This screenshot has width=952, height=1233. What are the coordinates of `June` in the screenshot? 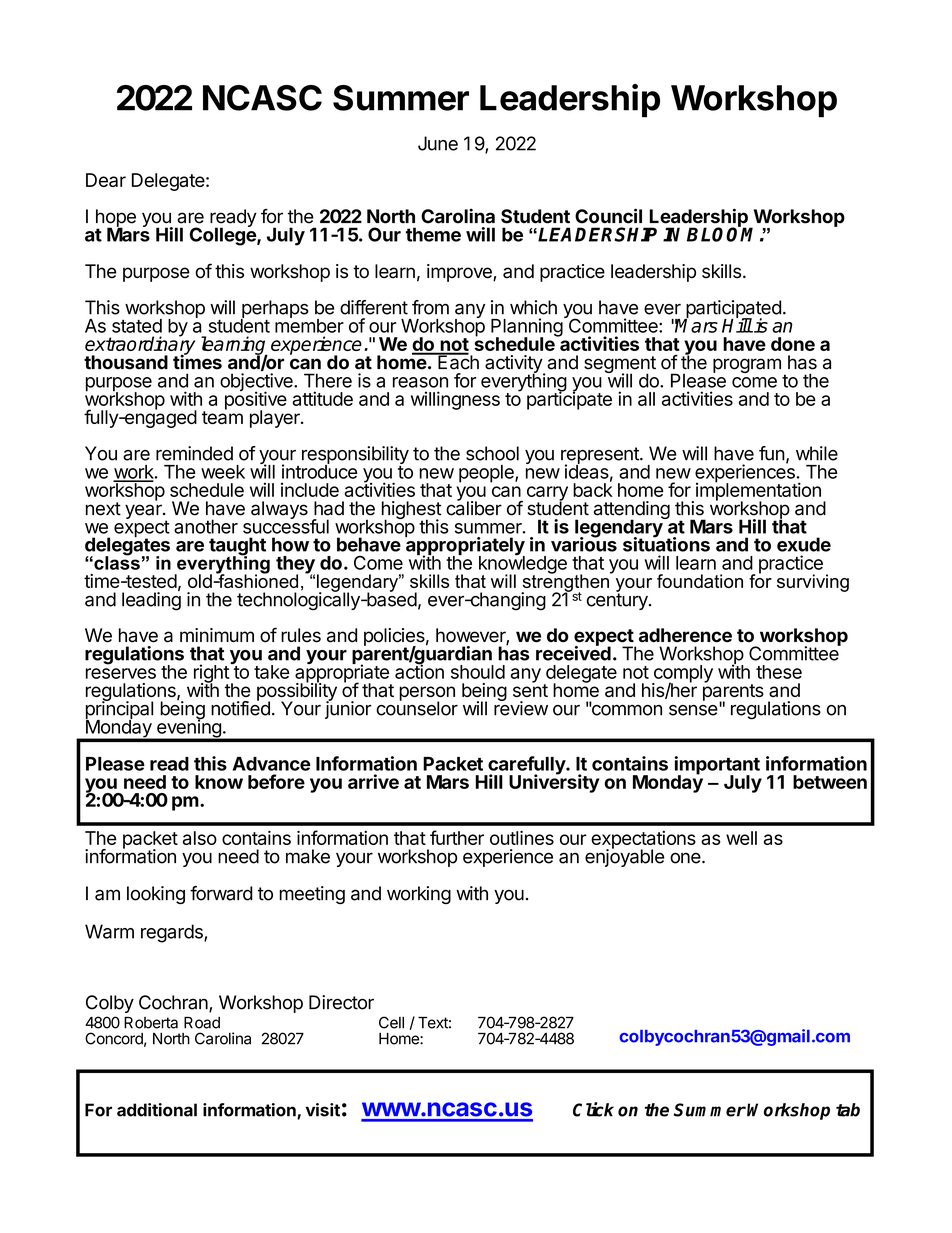 It's located at (438, 143).
